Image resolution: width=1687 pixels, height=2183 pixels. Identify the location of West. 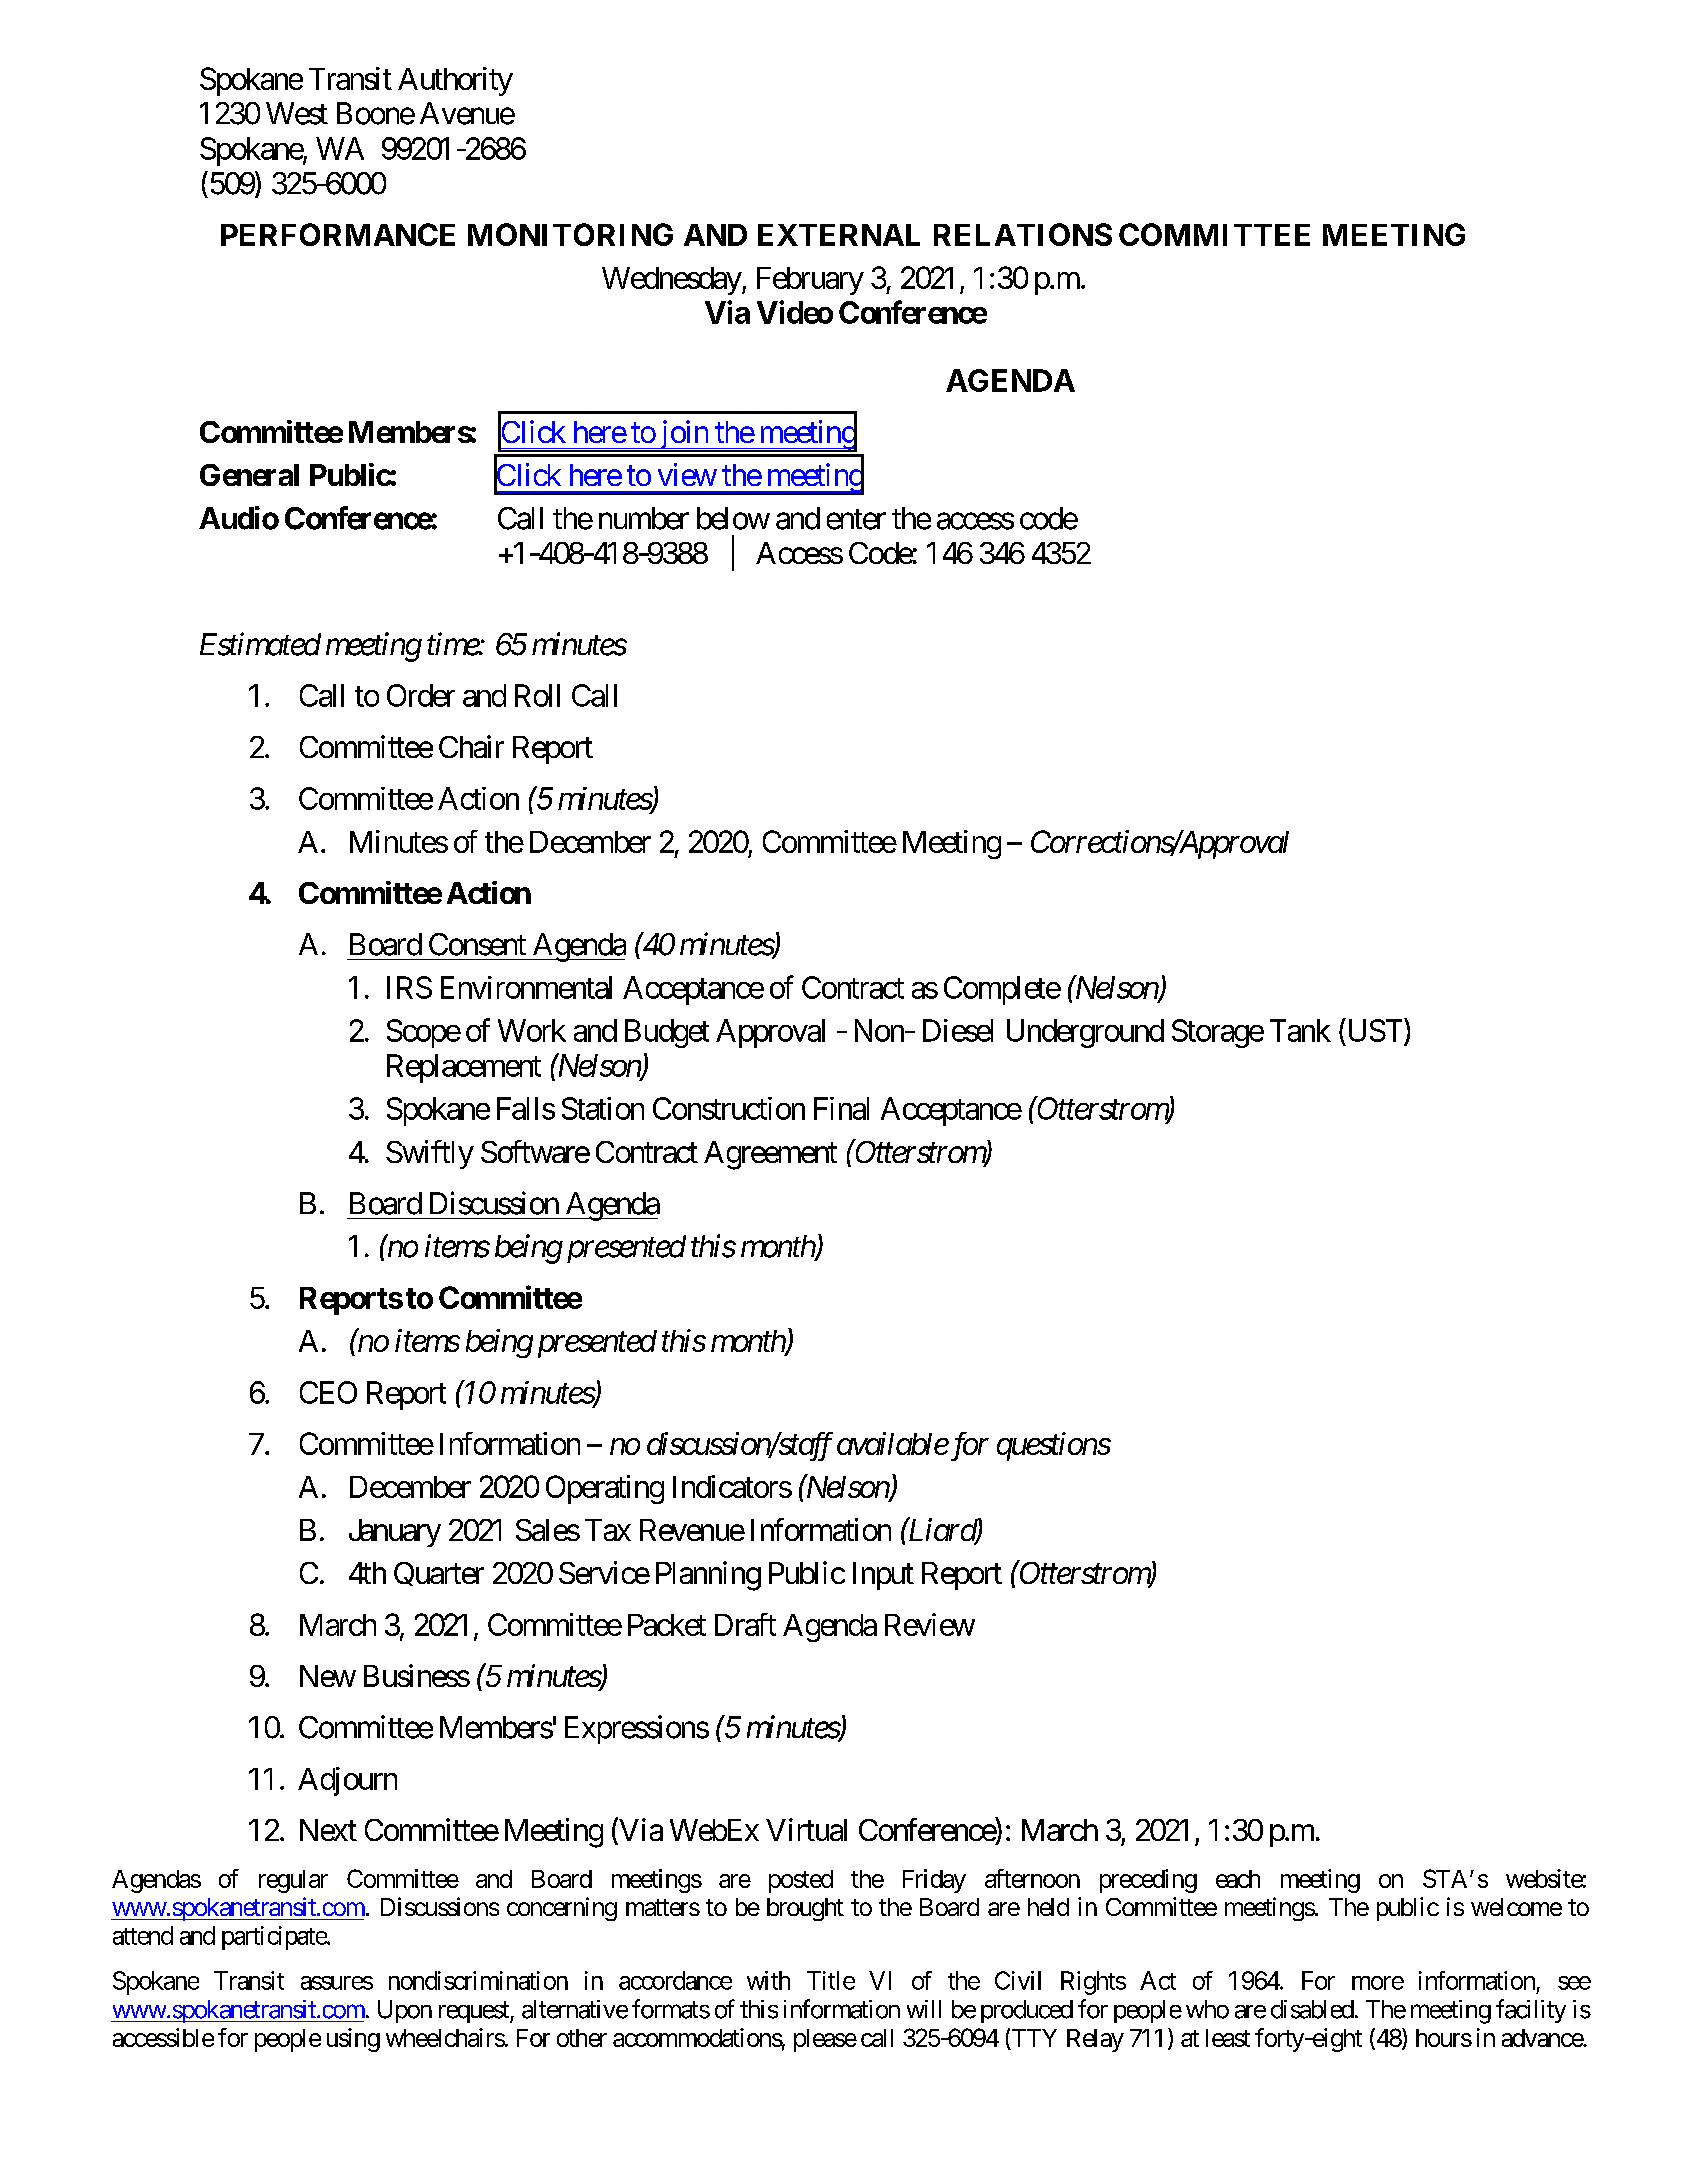
(297, 113).
